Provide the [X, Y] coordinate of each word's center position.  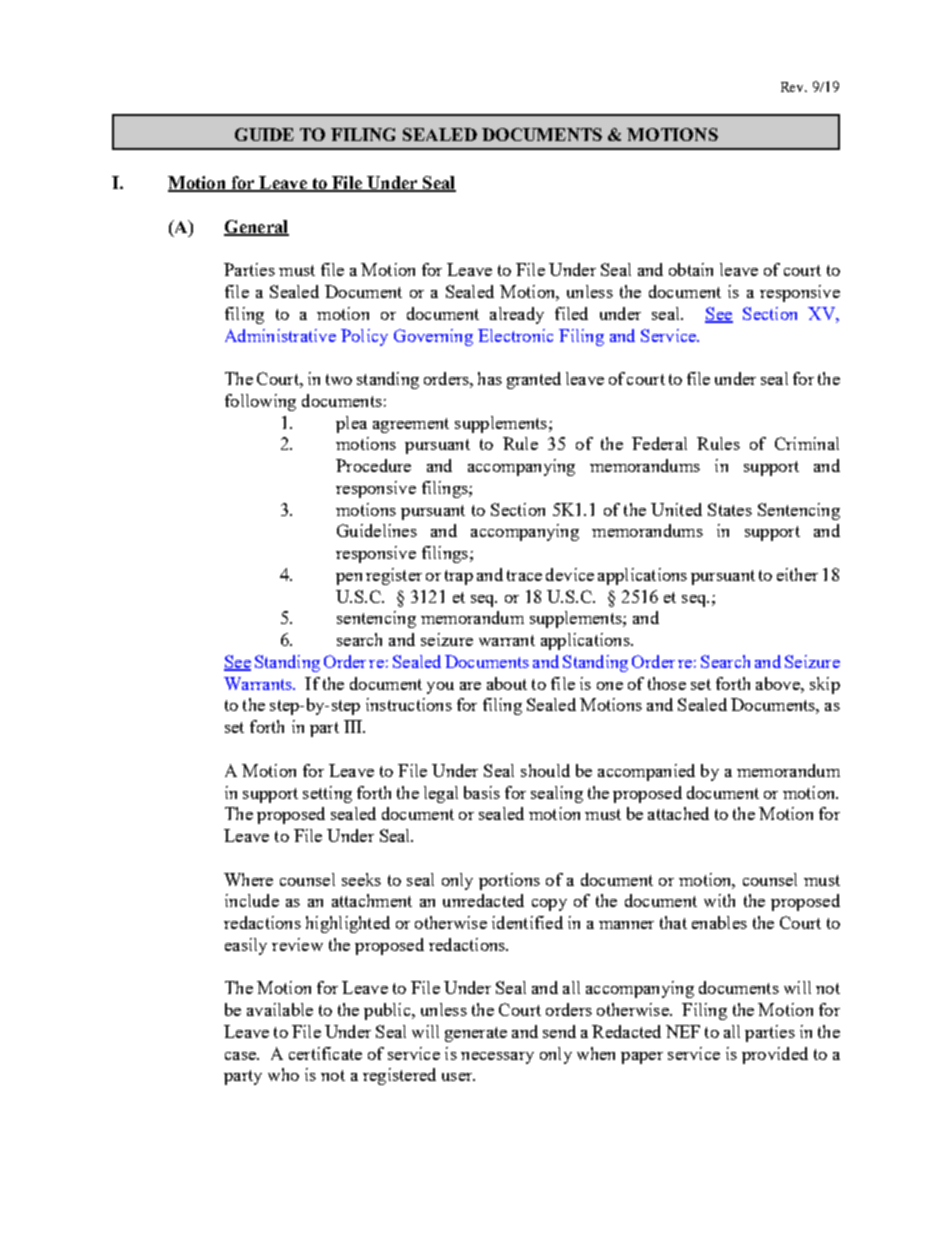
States [730, 509]
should [545, 770]
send [559, 1031]
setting [327, 794]
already [517, 315]
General [256, 228]
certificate [325, 1053]
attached [678, 813]
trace [524, 575]
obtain [691, 269]
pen [349, 579]
